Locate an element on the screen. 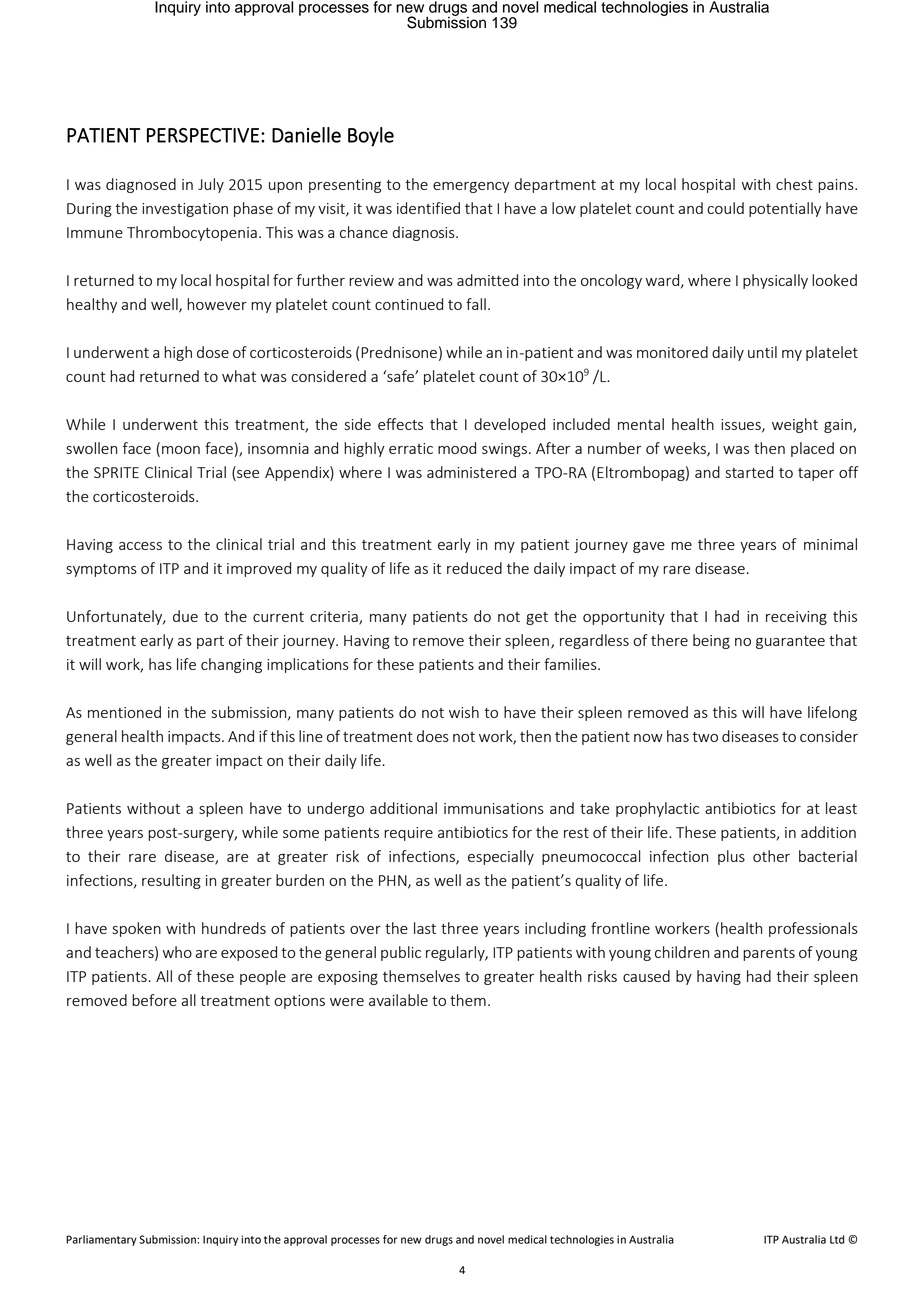  especially is located at coordinates (501, 857).
